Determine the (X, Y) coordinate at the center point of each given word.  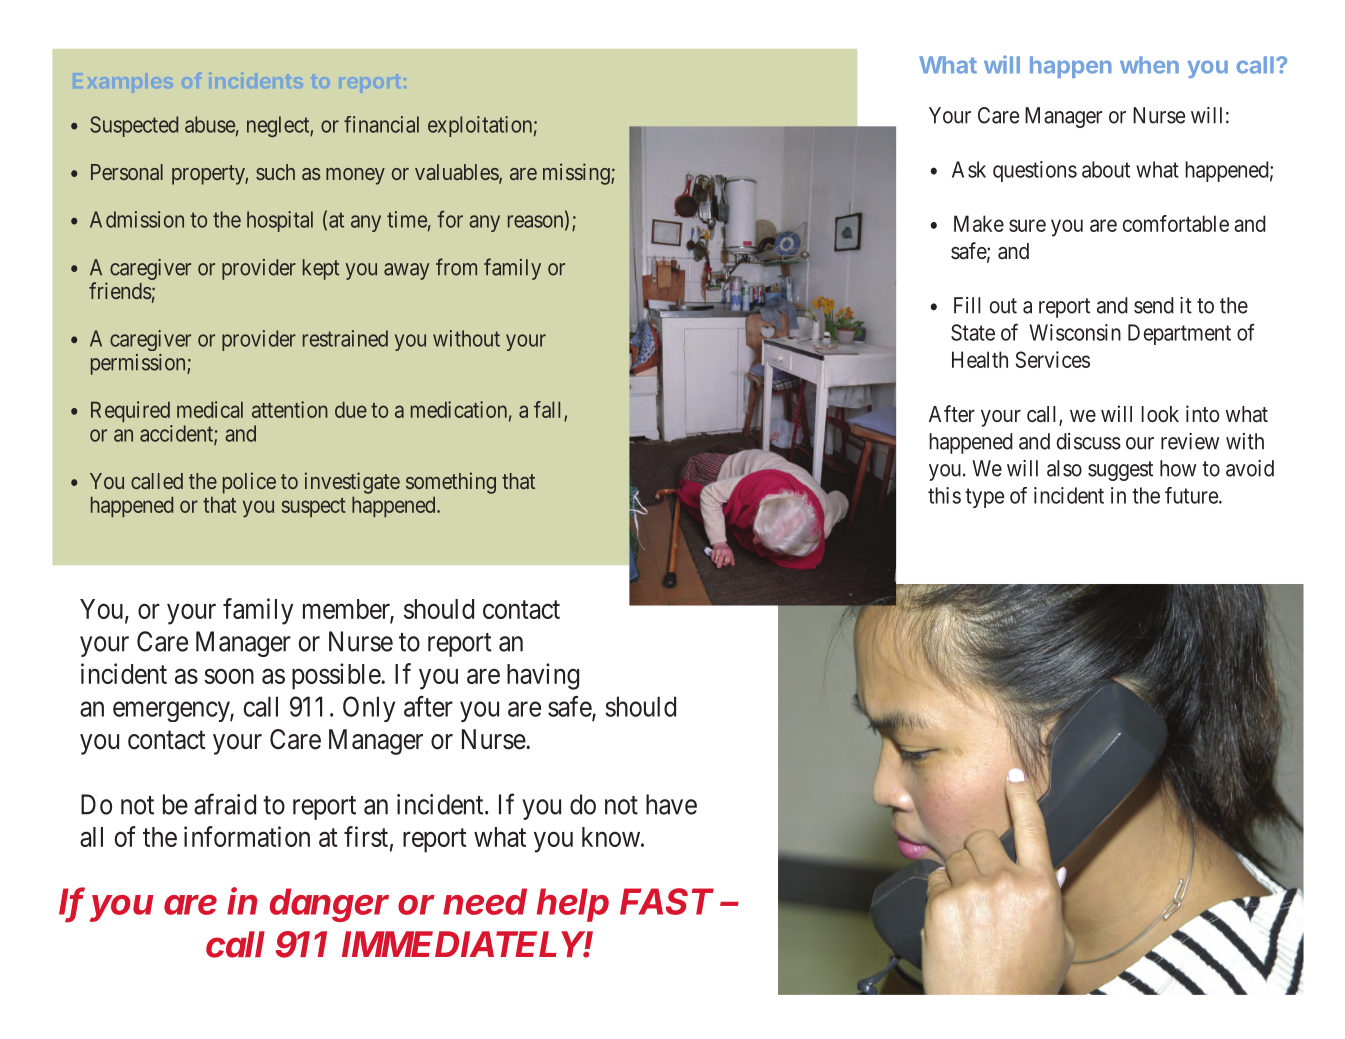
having (543, 676)
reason (537, 222)
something (451, 483)
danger (329, 905)
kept (321, 269)
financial (381, 124)
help (573, 905)
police (249, 483)
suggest (1120, 471)
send (1154, 305)
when (1149, 65)
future (1192, 495)
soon (229, 676)
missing (577, 174)
